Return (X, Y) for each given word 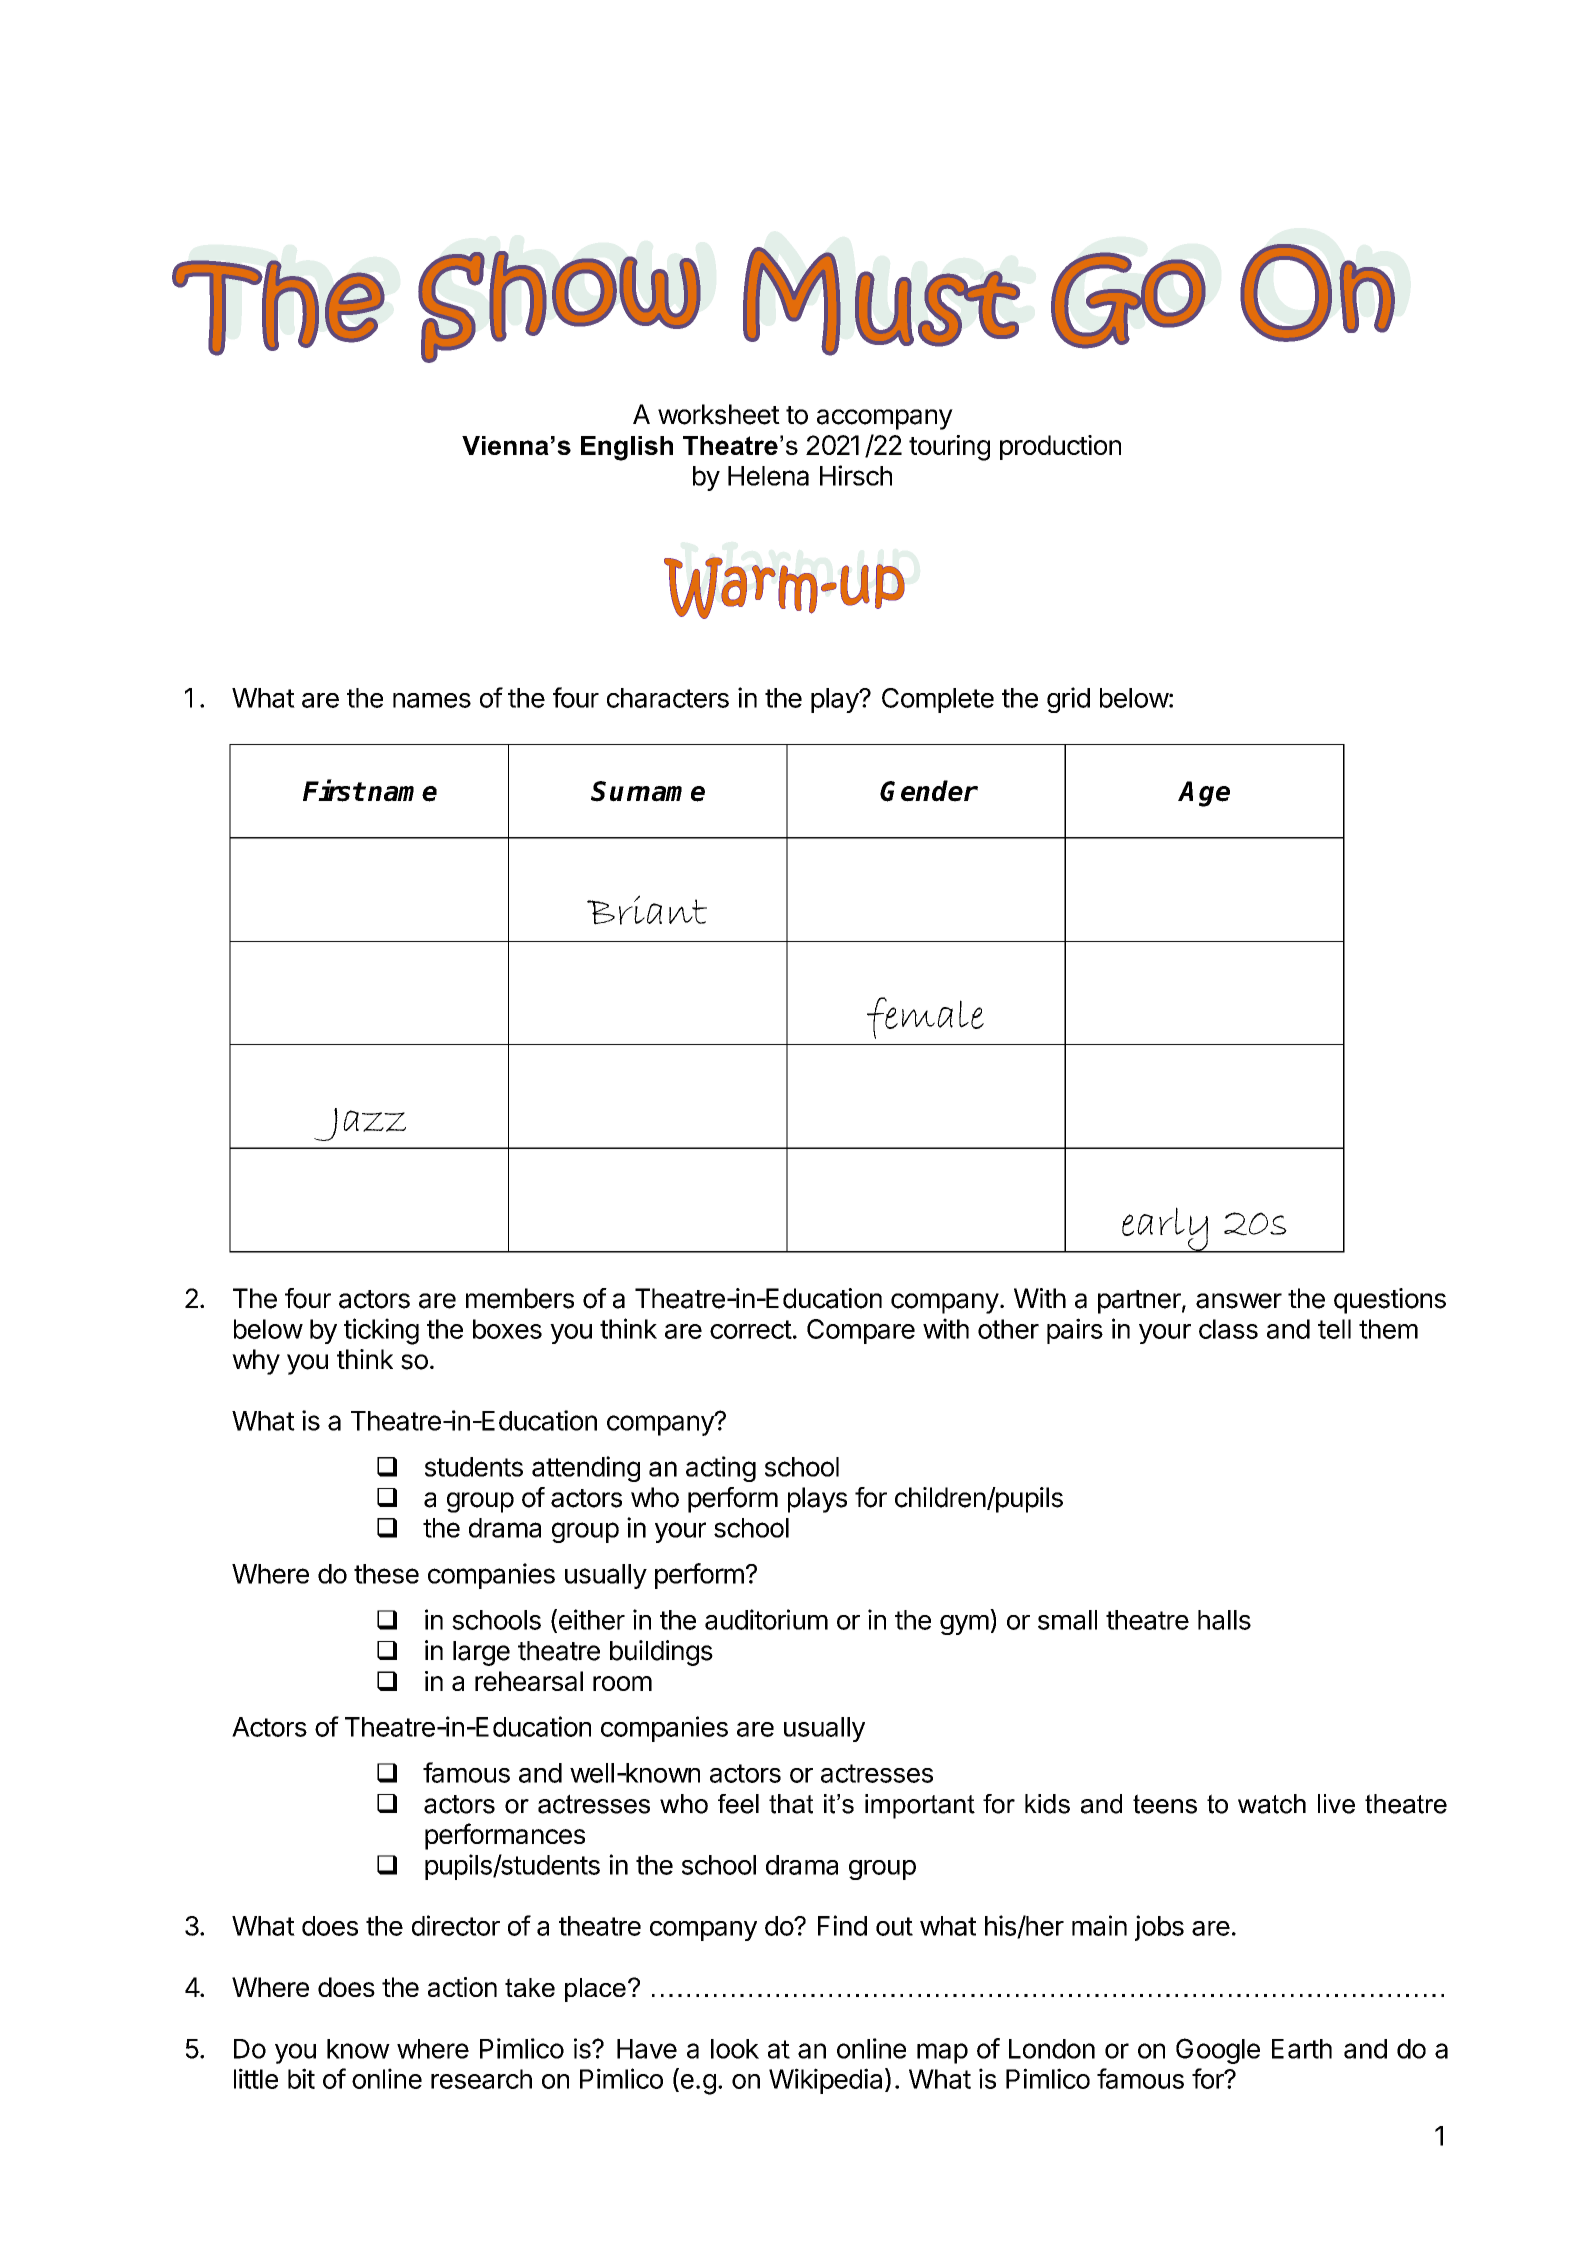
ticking (381, 1331)
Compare (861, 1331)
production (1060, 447)
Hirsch (856, 475)
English (627, 448)
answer (1239, 1301)
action (462, 1987)
